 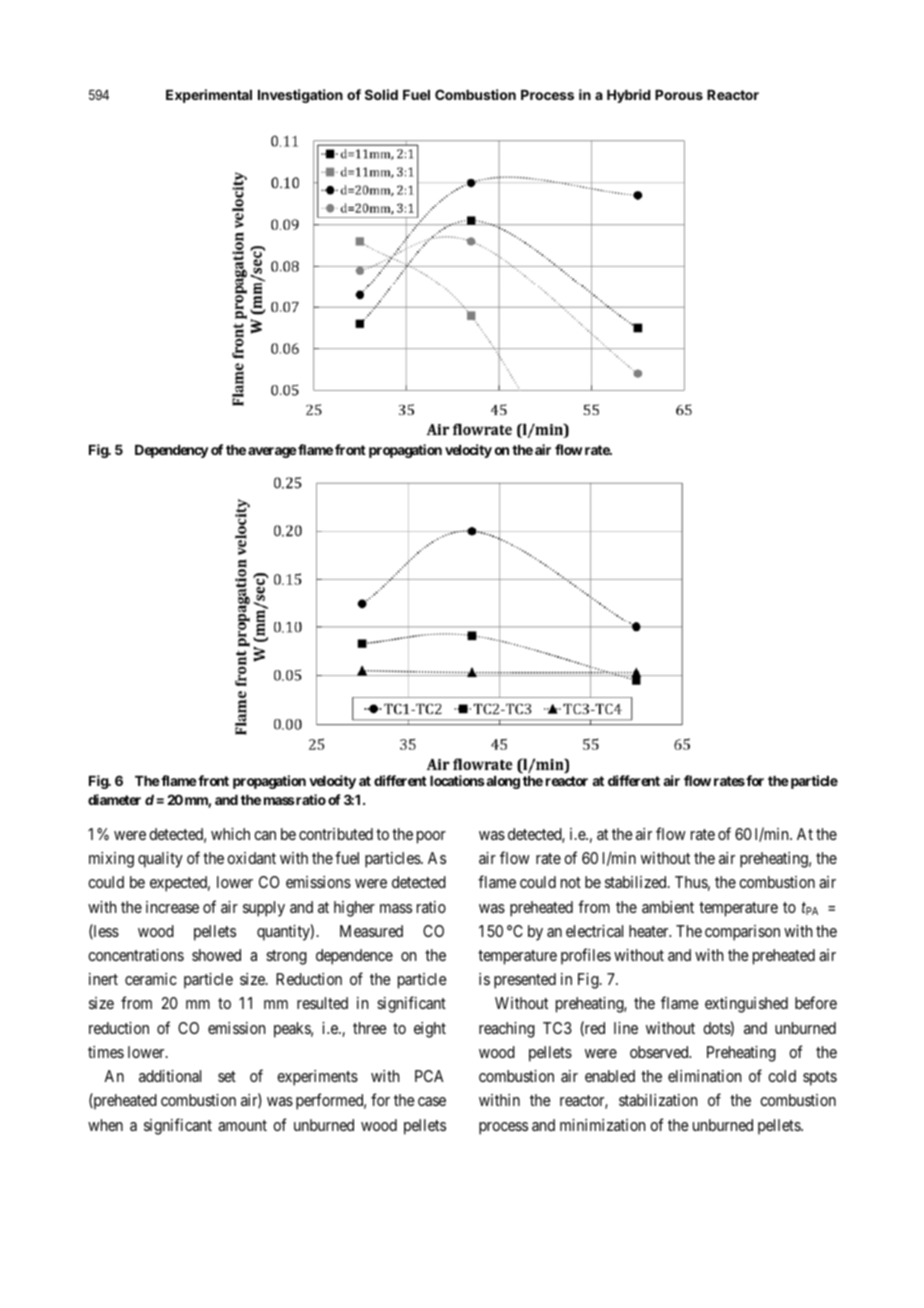 I want to click on ambient, so click(x=668, y=907).
